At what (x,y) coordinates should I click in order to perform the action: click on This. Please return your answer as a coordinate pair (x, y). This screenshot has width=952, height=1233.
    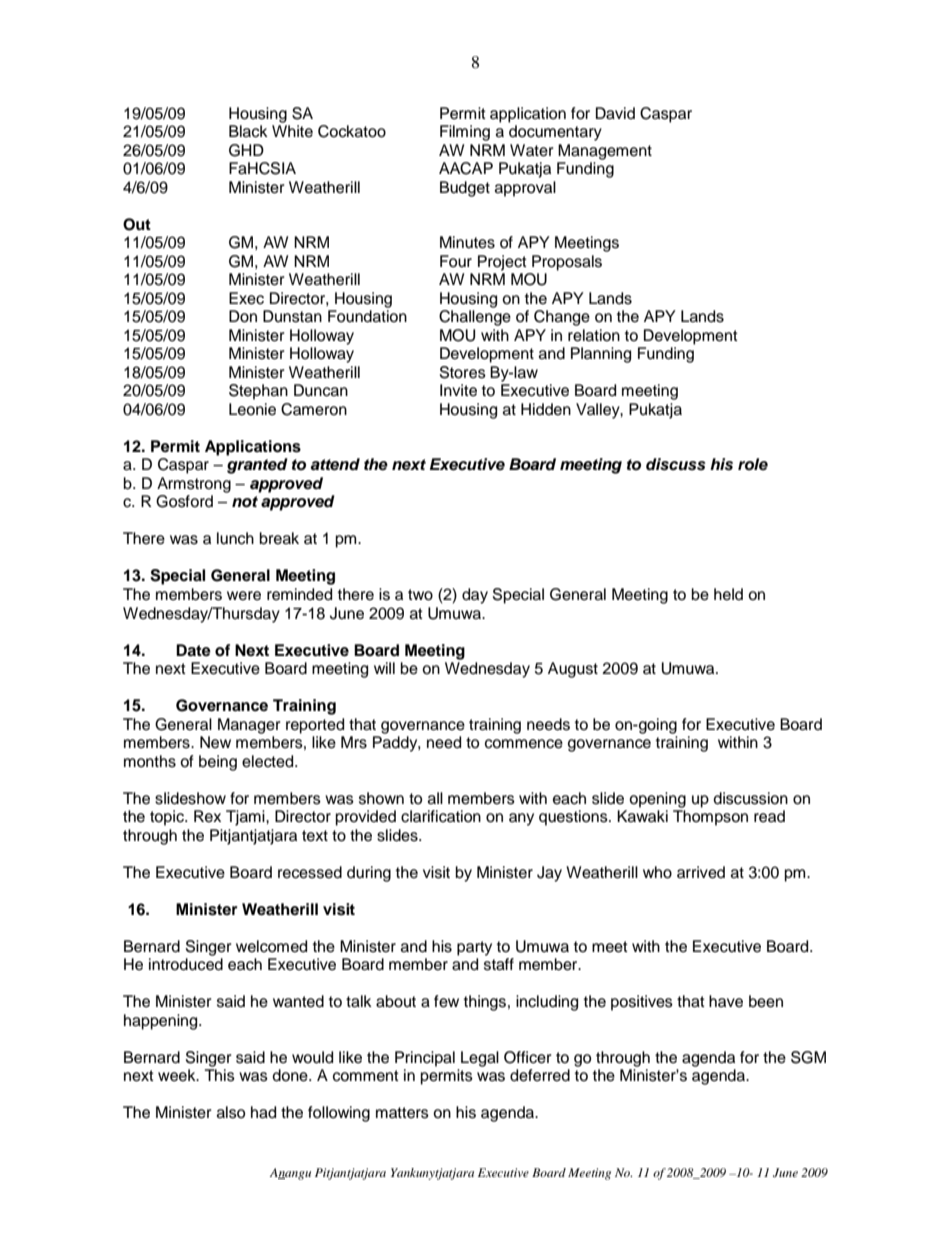
    Looking at the image, I should click on (220, 1075).
